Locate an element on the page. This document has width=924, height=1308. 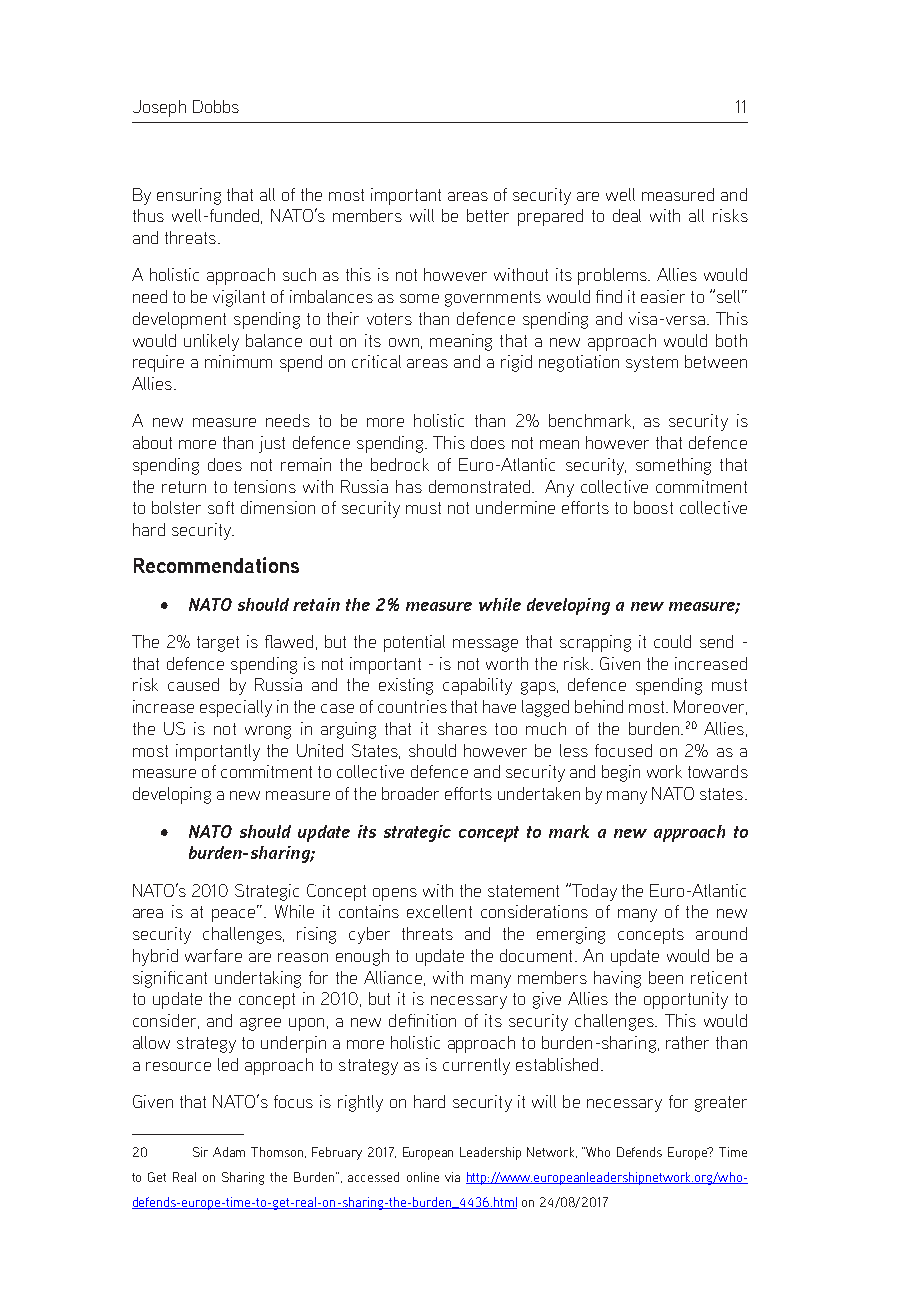
Dobbs is located at coordinates (216, 106).
